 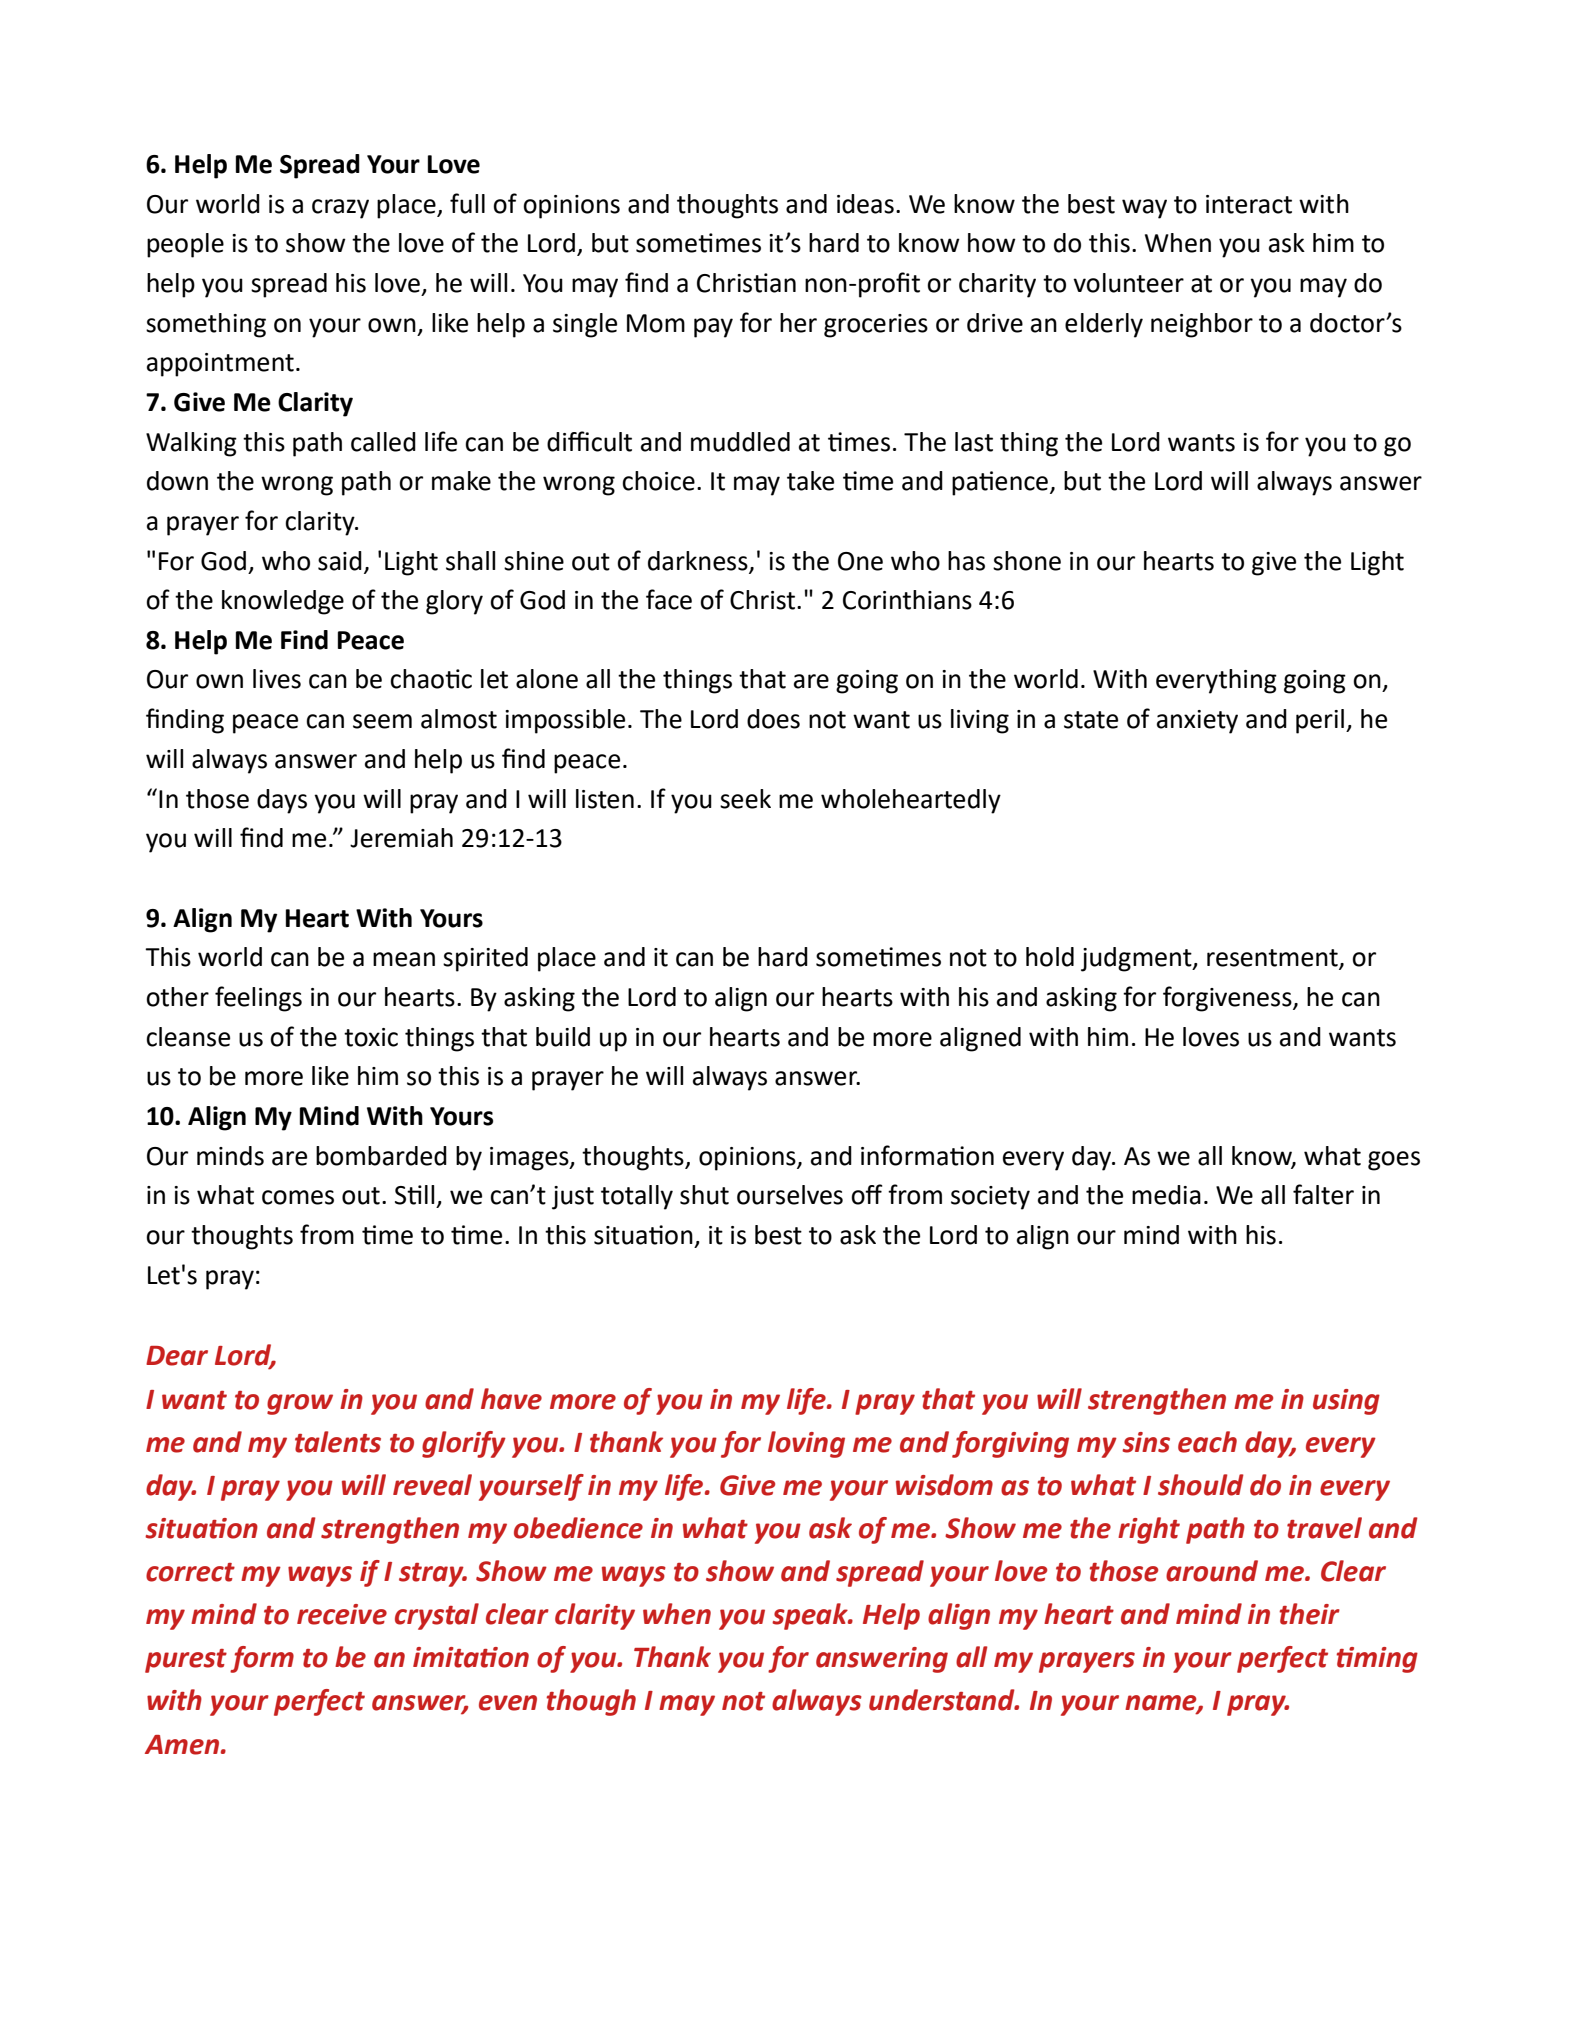 What do you see at coordinates (865, 204) in the page?
I see `ideas` at bounding box center [865, 204].
